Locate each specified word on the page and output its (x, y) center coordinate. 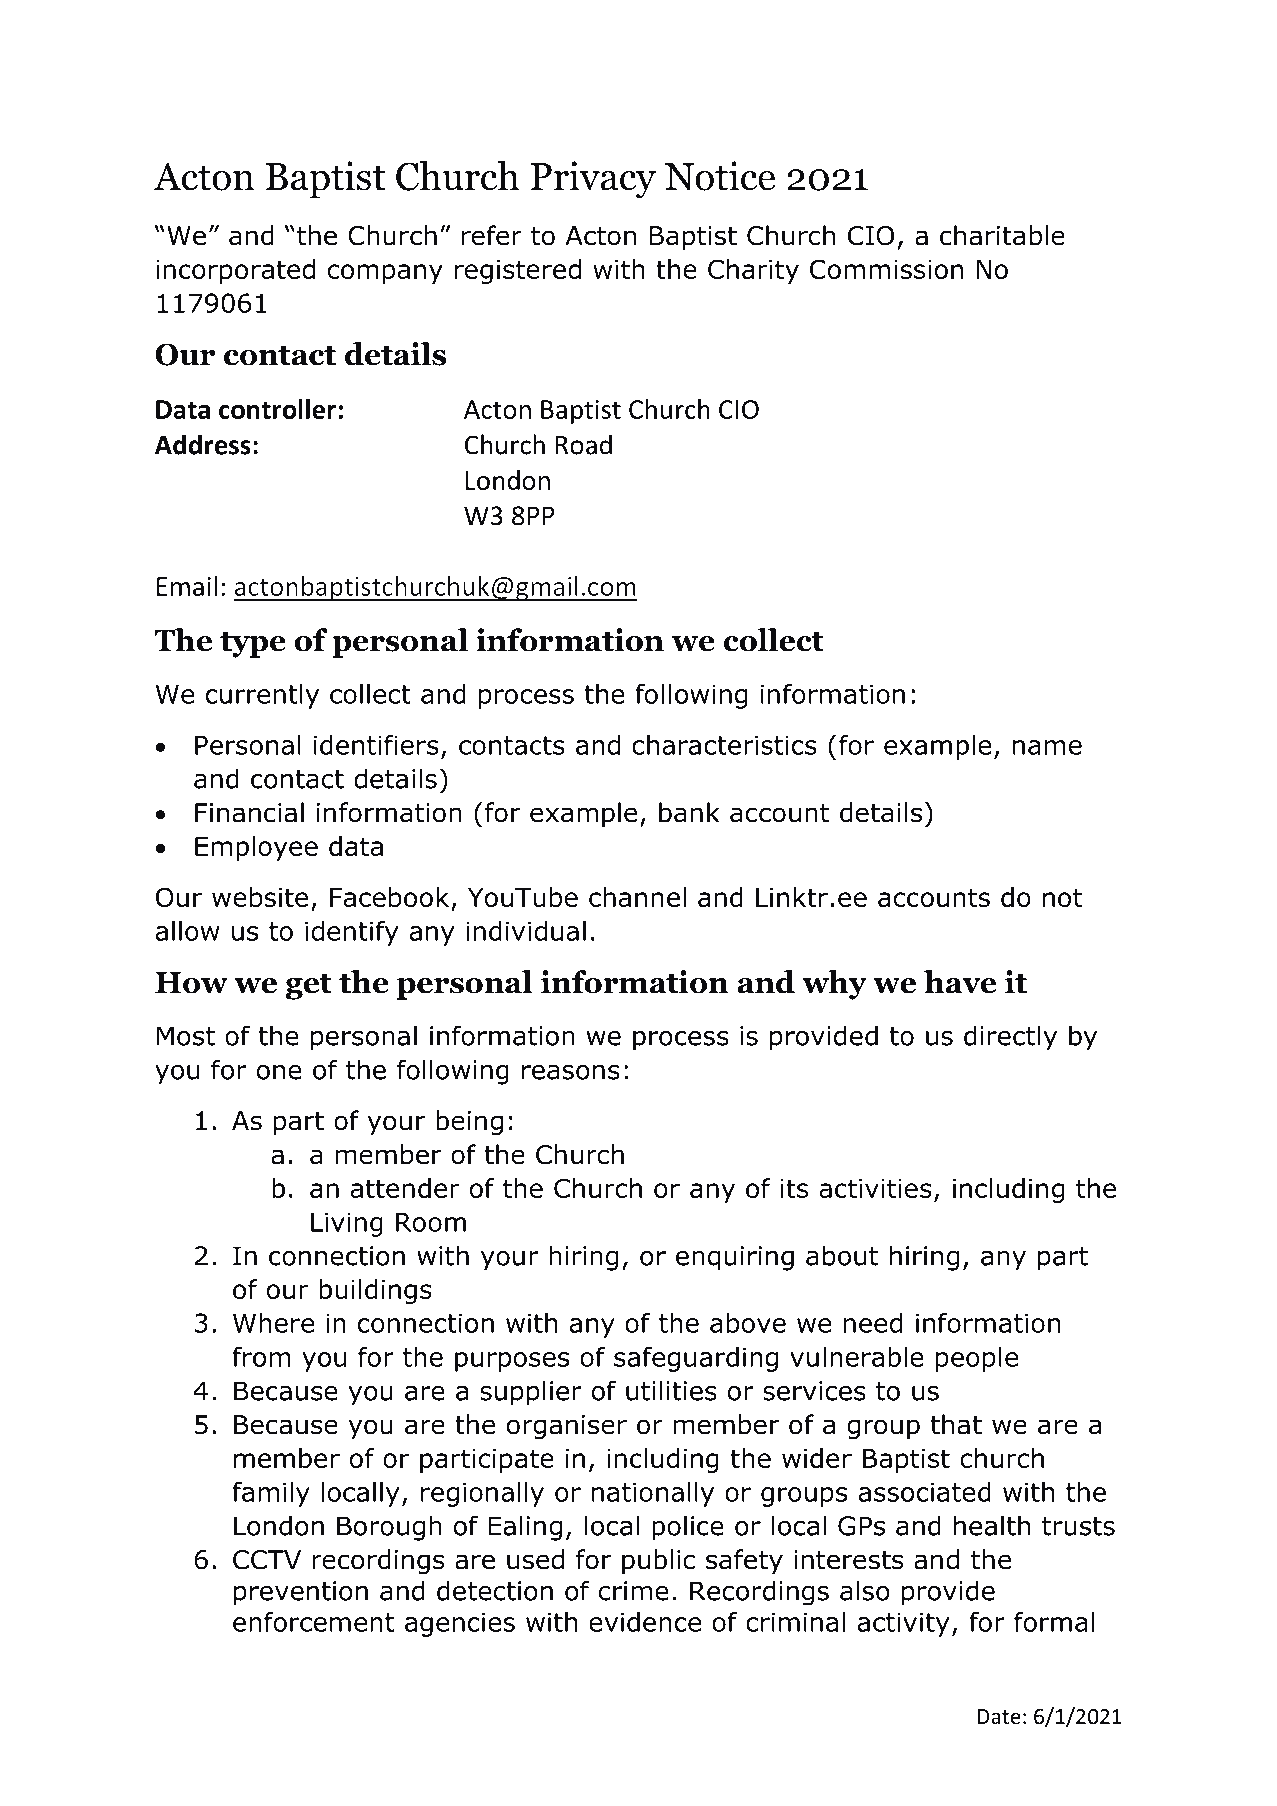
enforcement (313, 1622)
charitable (1002, 235)
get (308, 987)
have (960, 982)
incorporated (235, 271)
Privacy (593, 180)
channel (637, 897)
